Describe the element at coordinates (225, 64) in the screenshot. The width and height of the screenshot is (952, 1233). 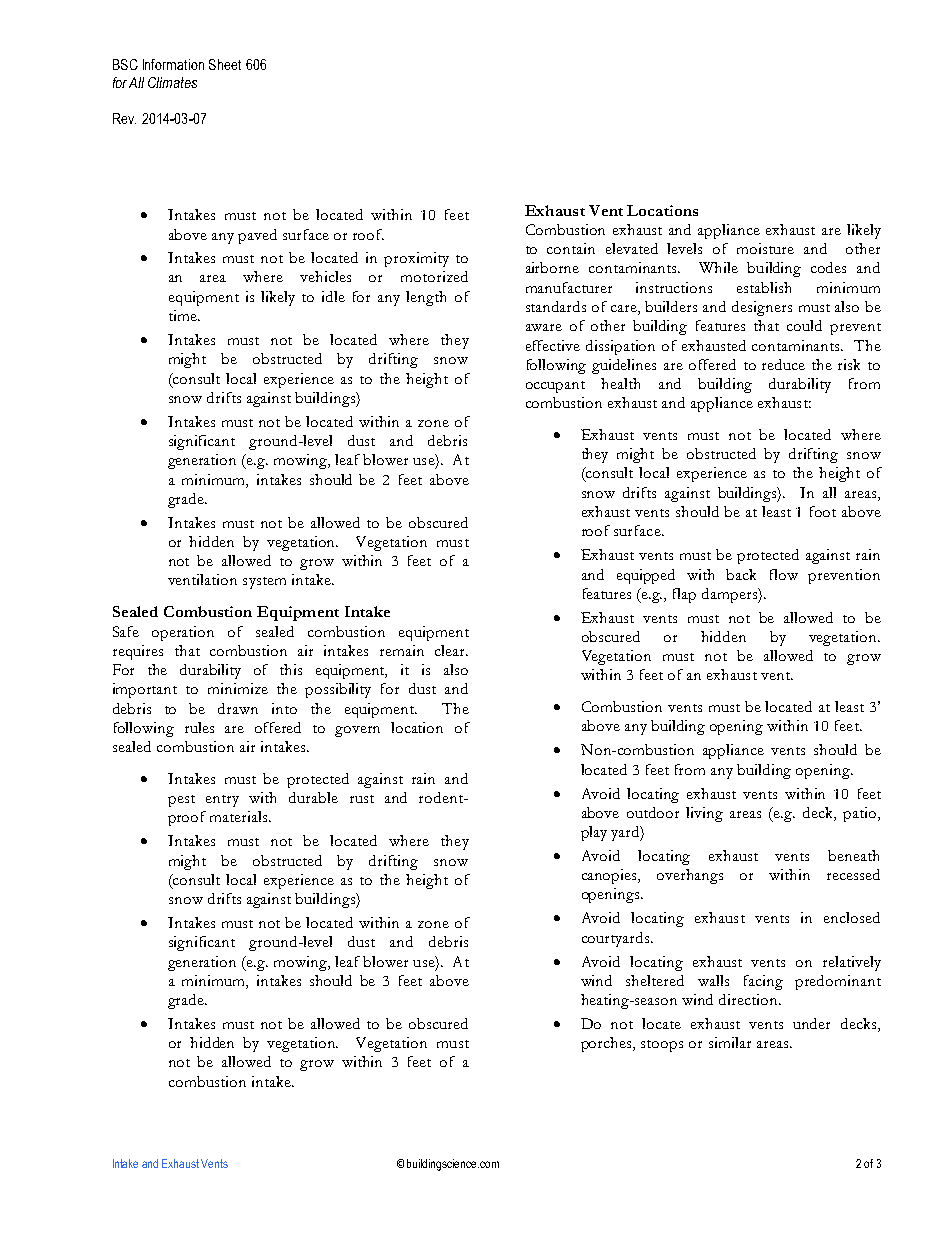
I see `Sheet` at that location.
